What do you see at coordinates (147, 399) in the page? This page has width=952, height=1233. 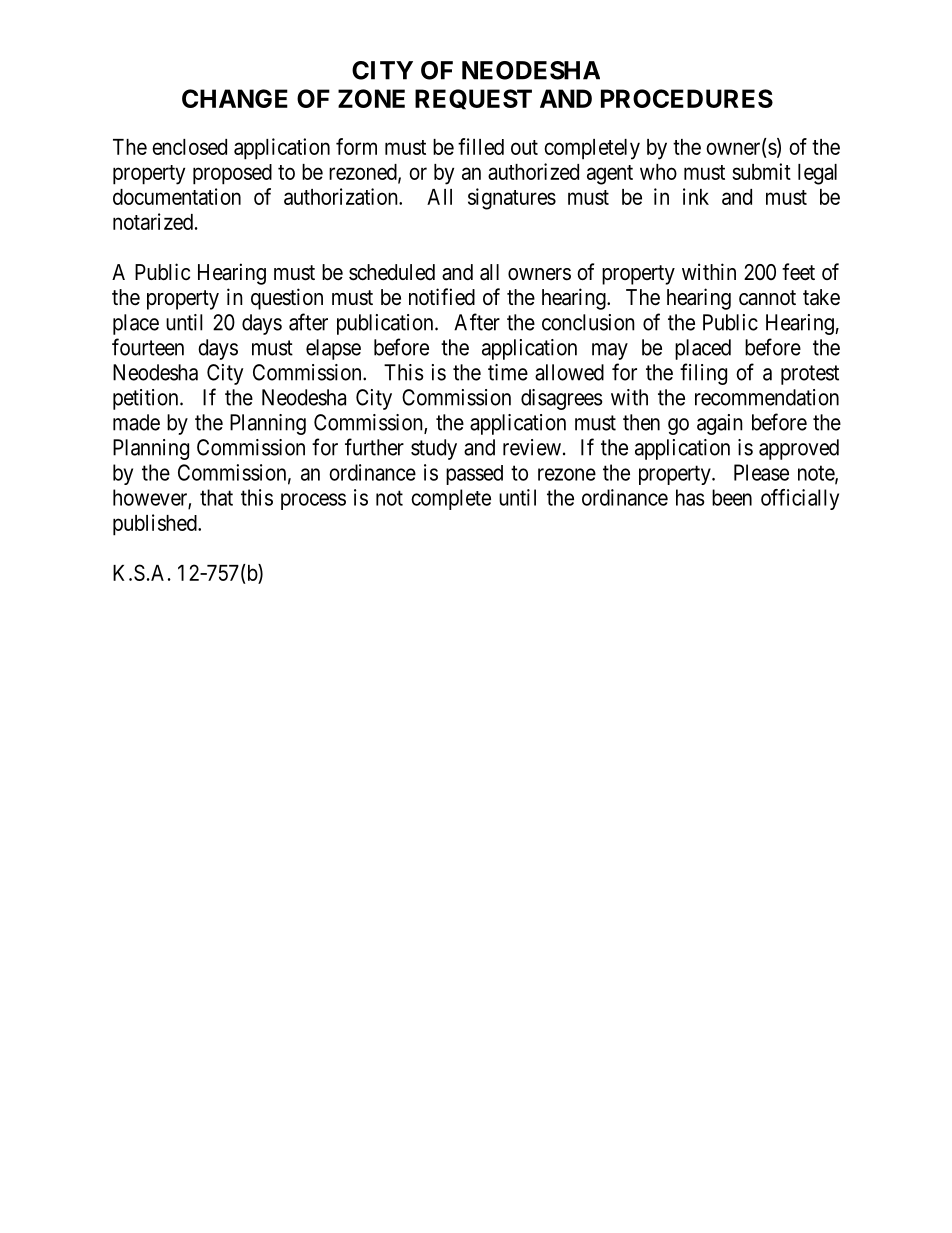 I see `petition` at bounding box center [147, 399].
